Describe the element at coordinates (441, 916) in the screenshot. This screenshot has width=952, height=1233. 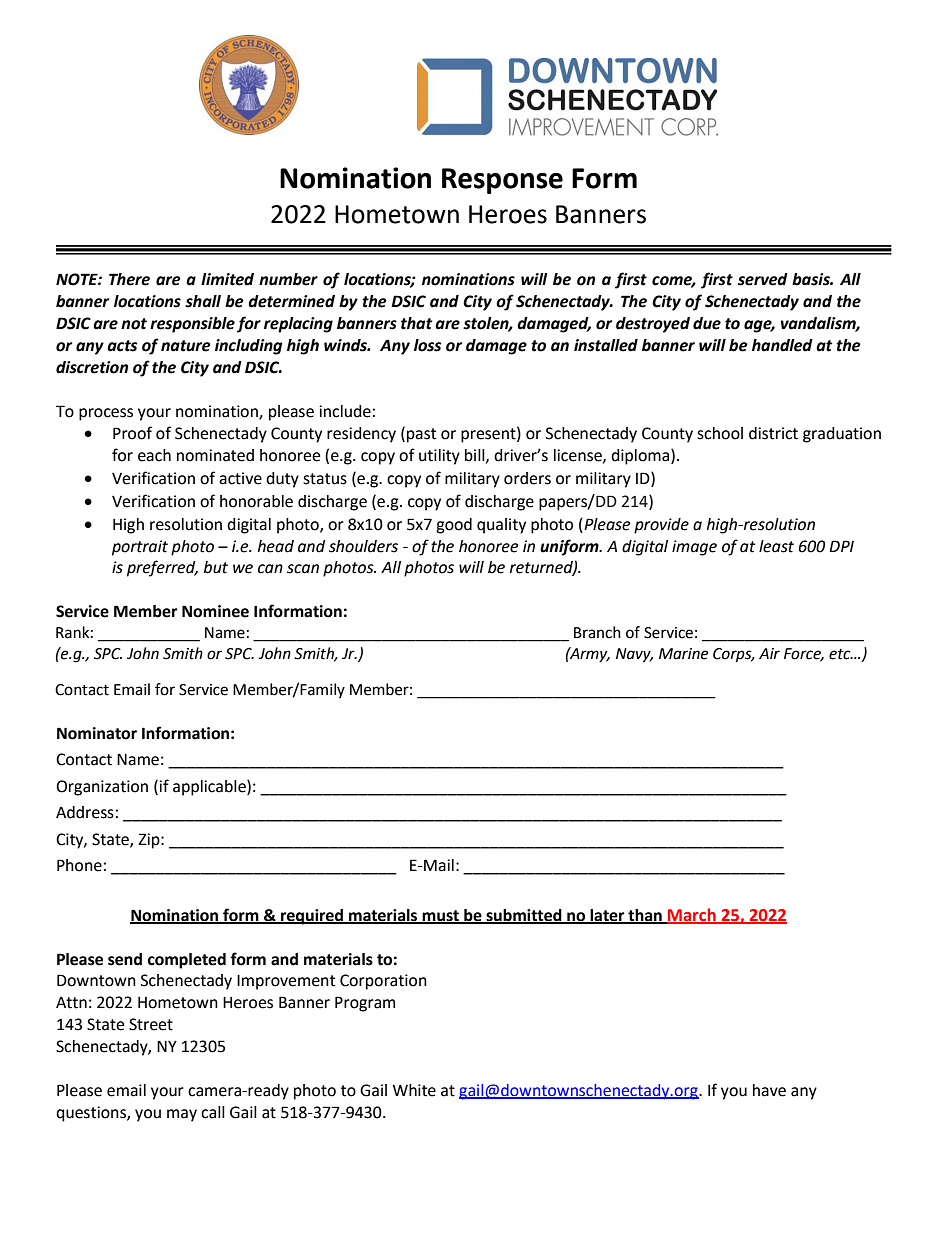
I see `must` at that location.
